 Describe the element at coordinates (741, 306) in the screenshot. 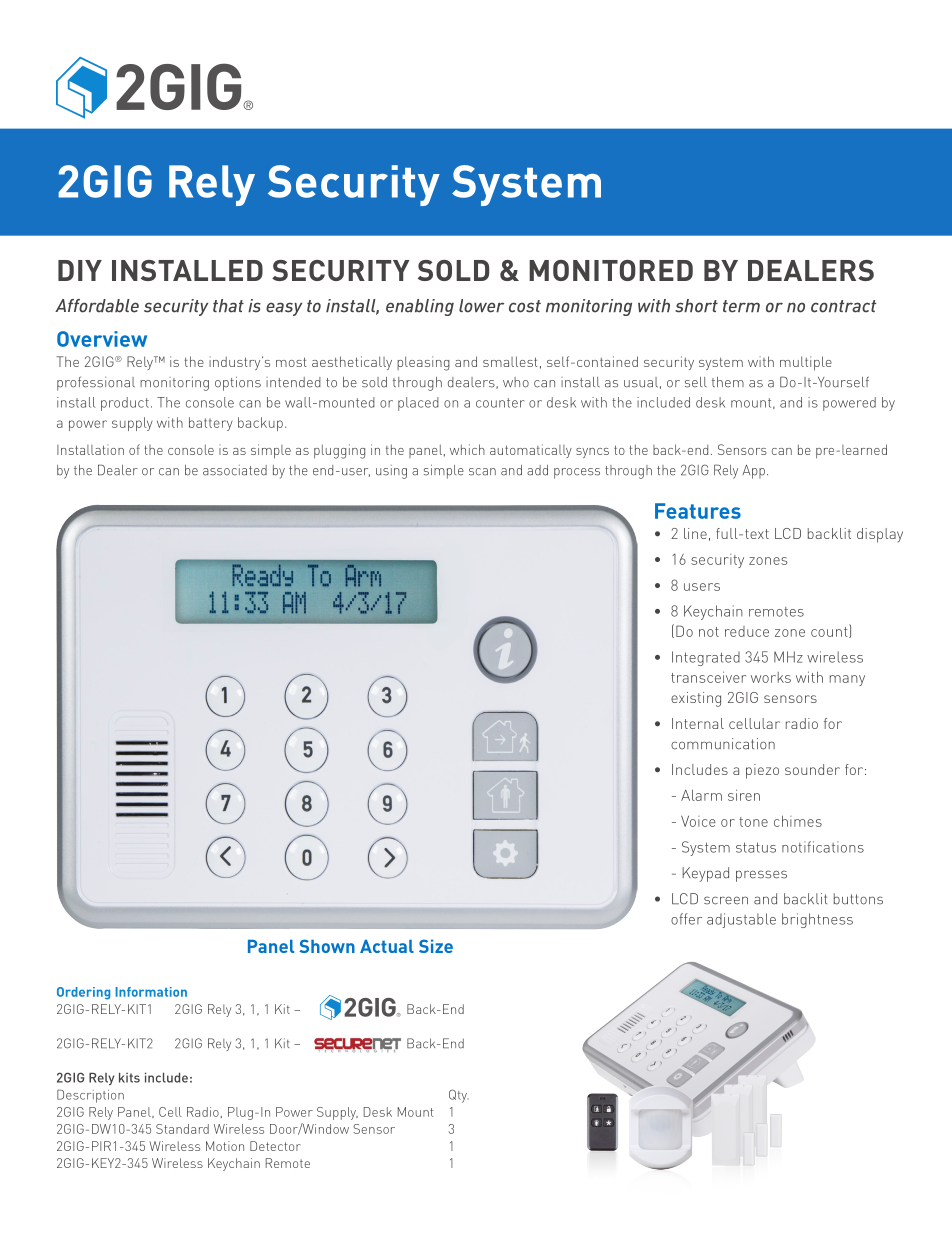

I see `term` at that location.
